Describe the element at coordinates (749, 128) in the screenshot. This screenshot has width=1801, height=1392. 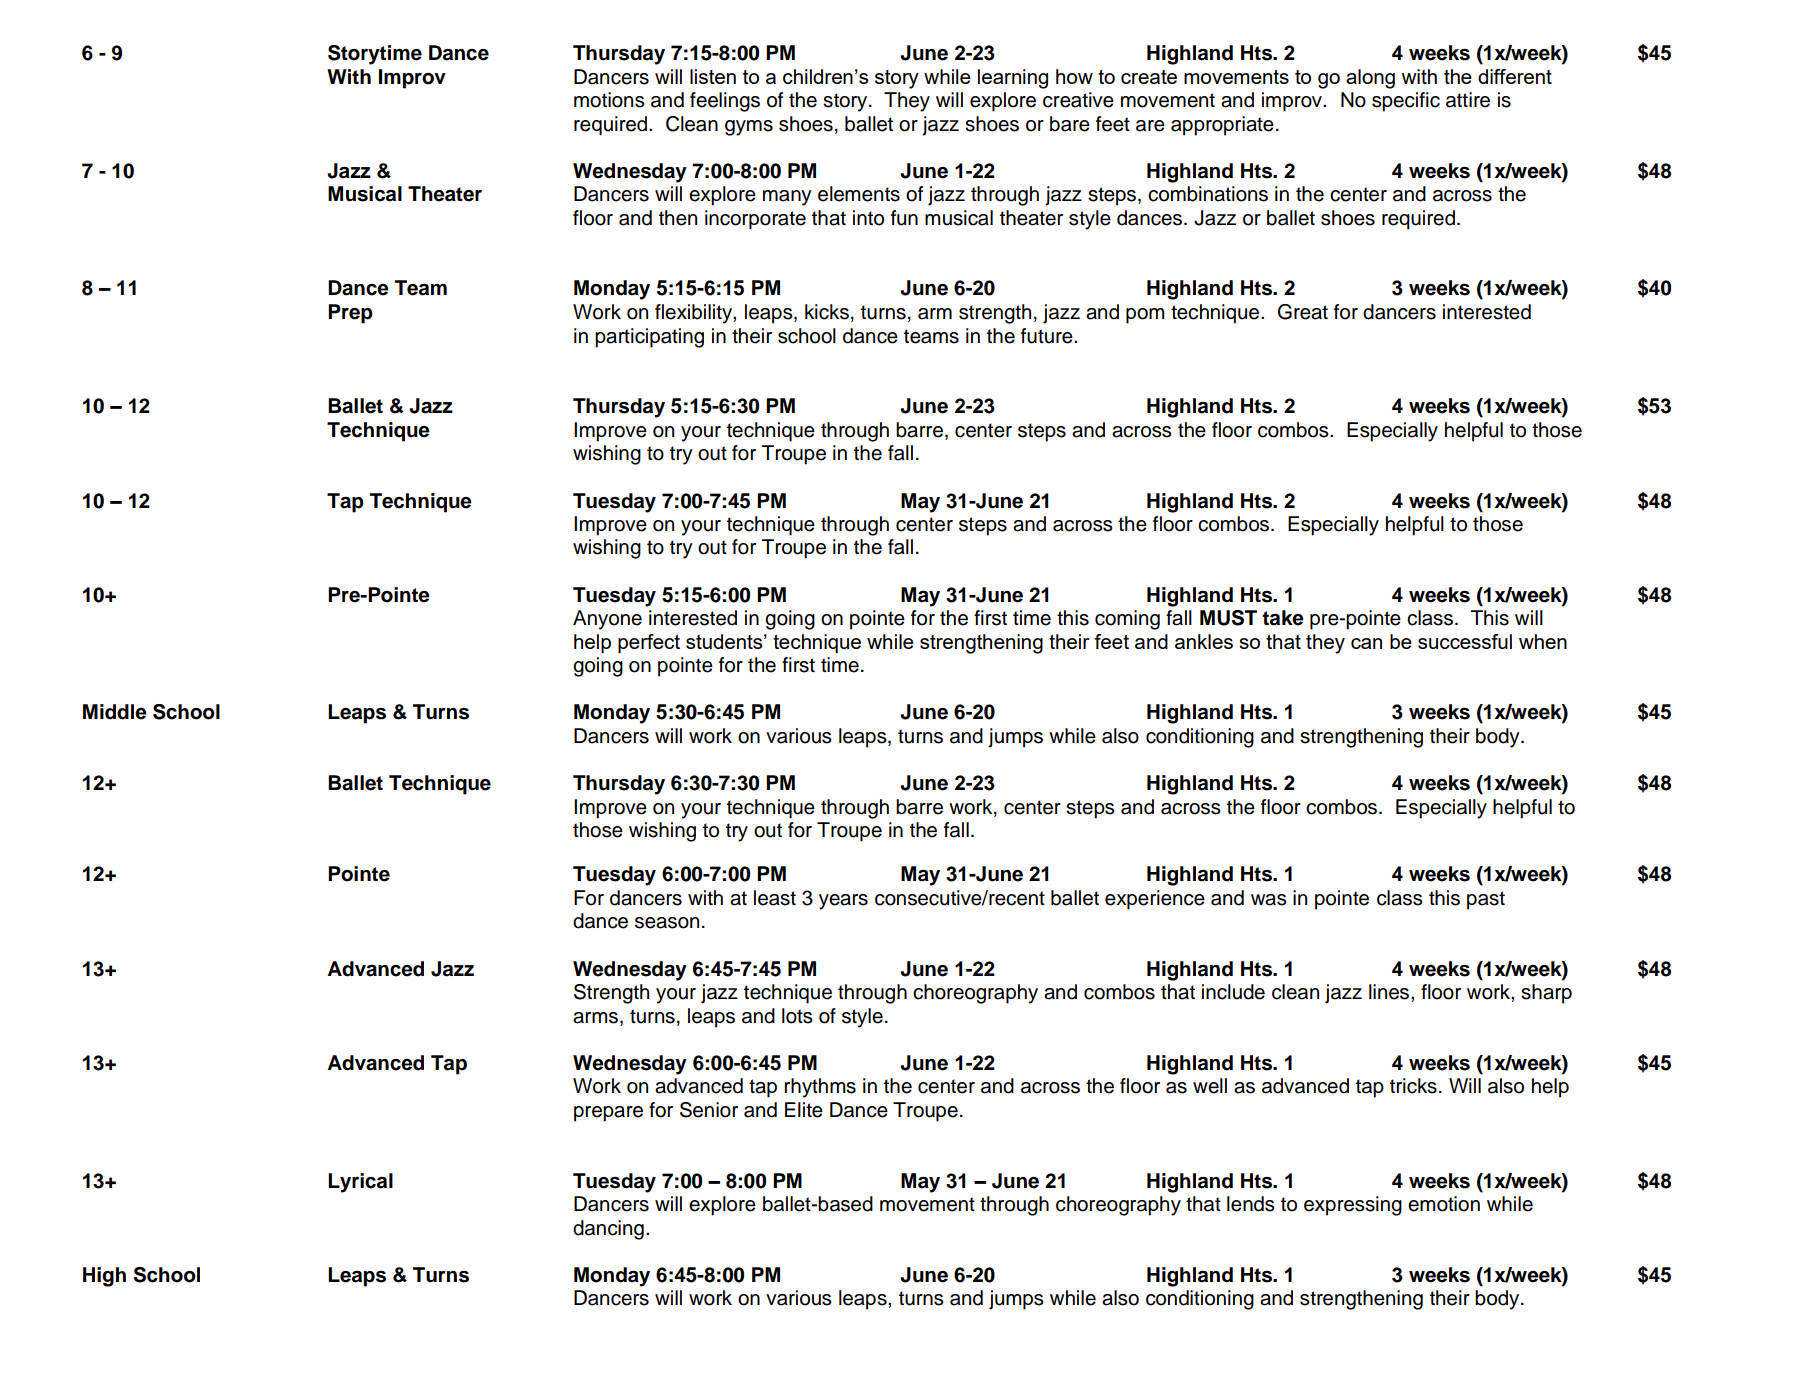
I see `gyms` at that location.
